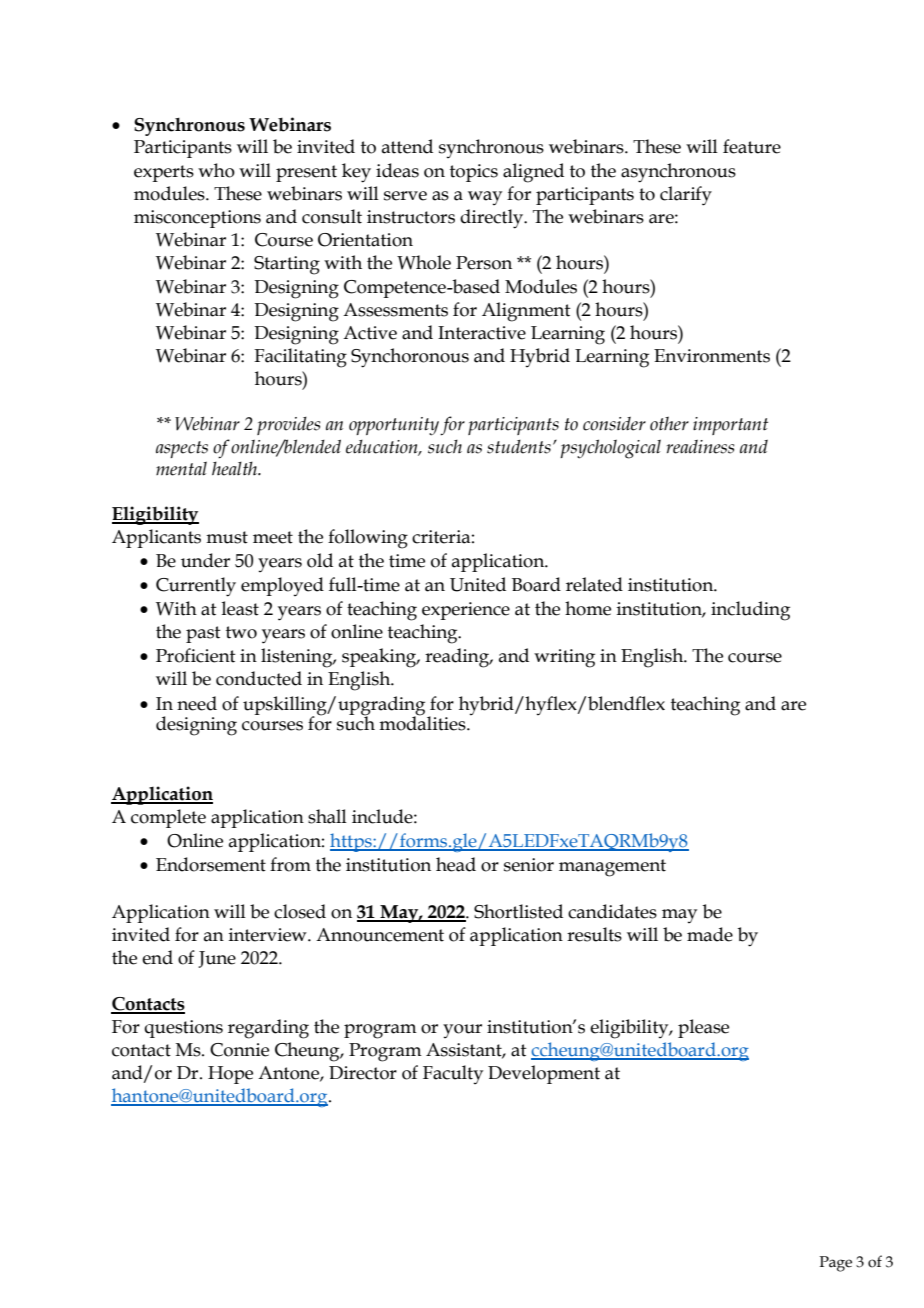  Describe the element at coordinates (197, 219) in the screenshot. I see `misconceptions` at that location.
